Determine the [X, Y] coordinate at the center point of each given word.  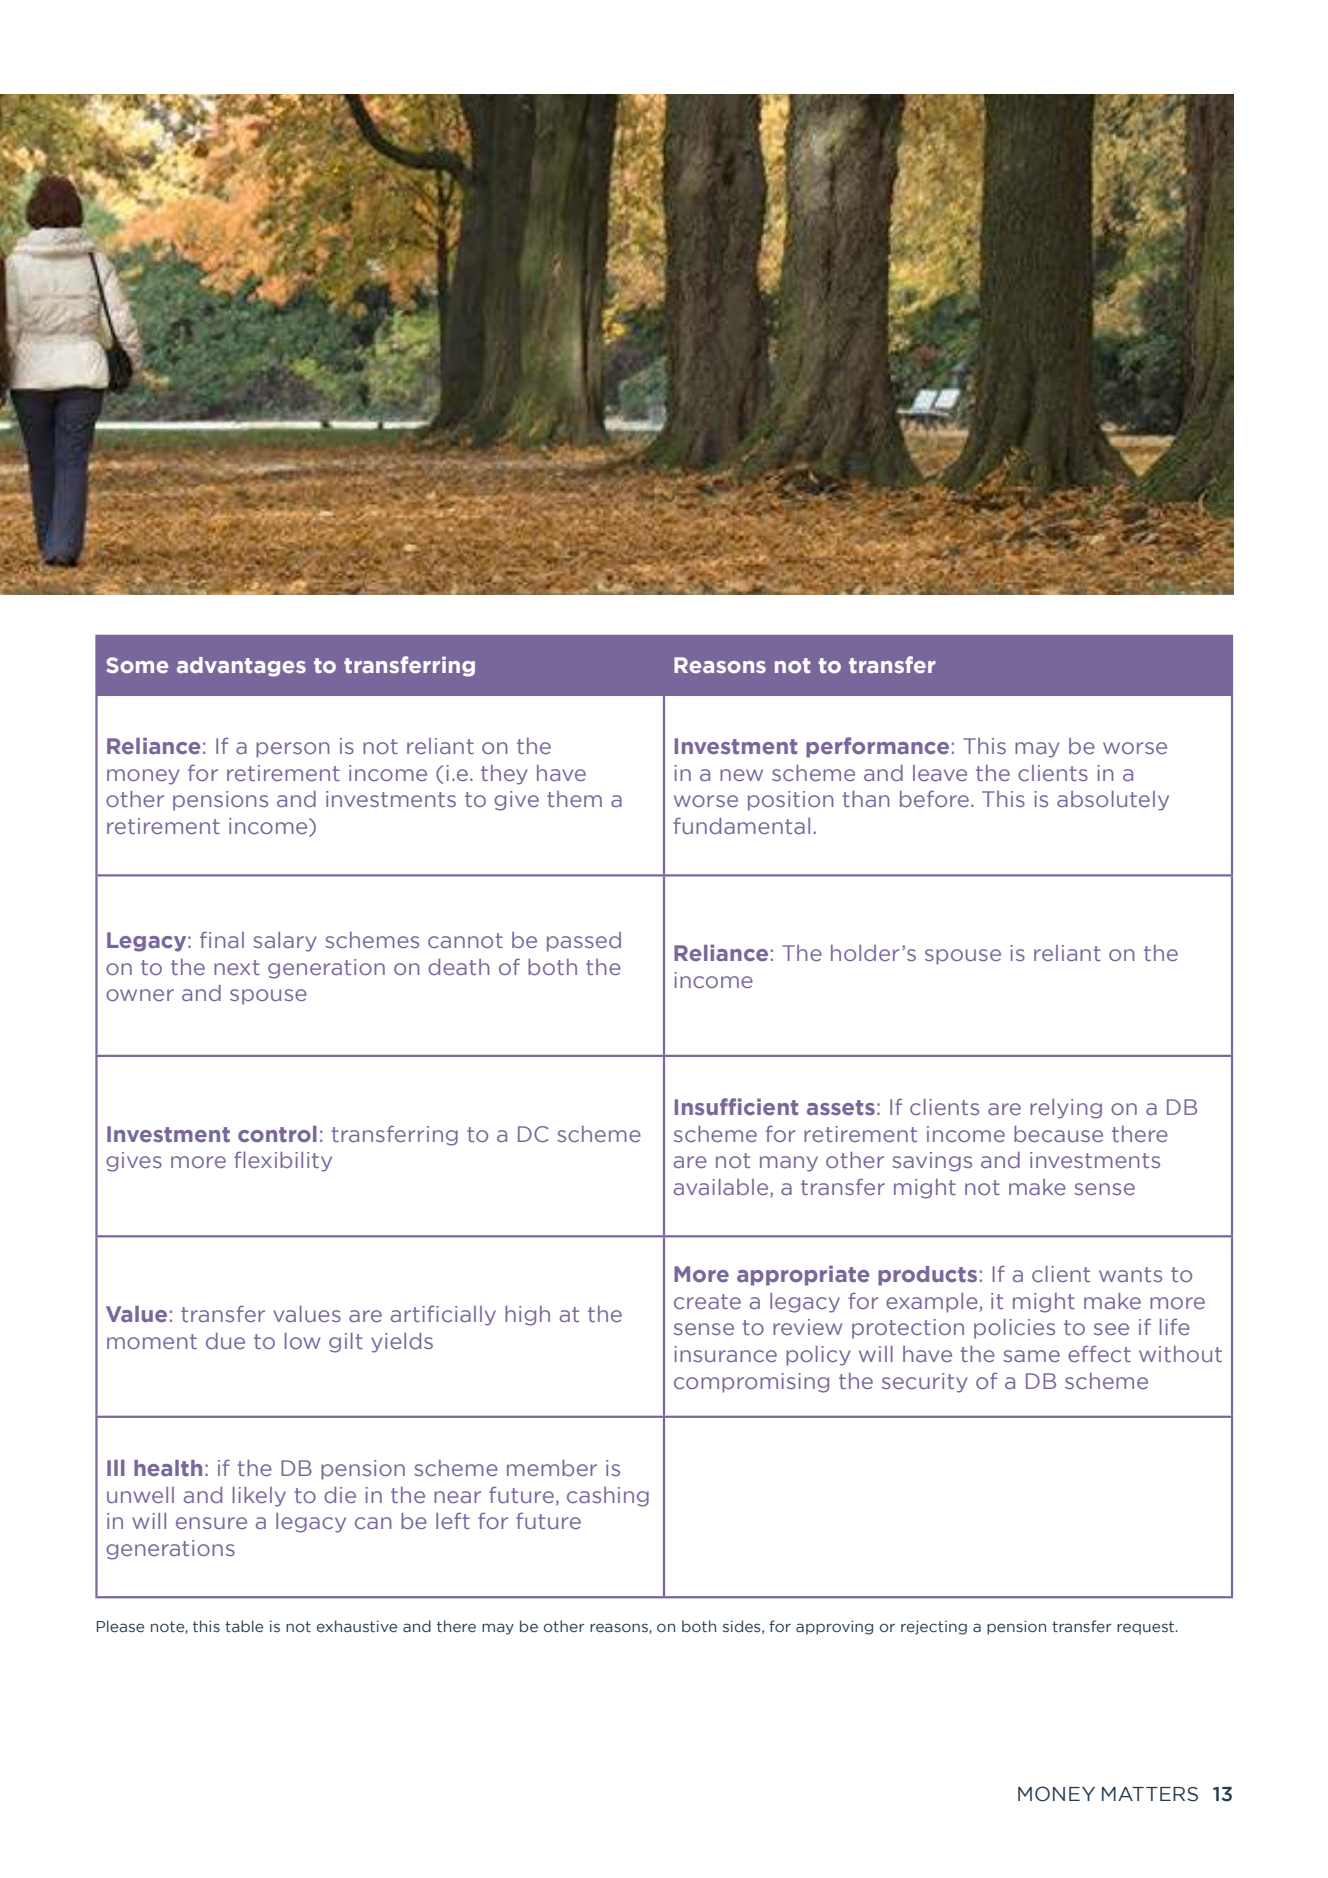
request [1147, 1628]
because [1058, 1134]
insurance [725, 1354]
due [225, 1341]
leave [940, 773]
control [277, 1134]
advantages [241, 667]
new [741, 775]
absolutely [1113, 801]
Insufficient [736, 1106]
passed [584, 942]
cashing [608, 1497]
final [222, 939]
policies [1014, 1329]
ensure [211, 1523]
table [244, 1626]
